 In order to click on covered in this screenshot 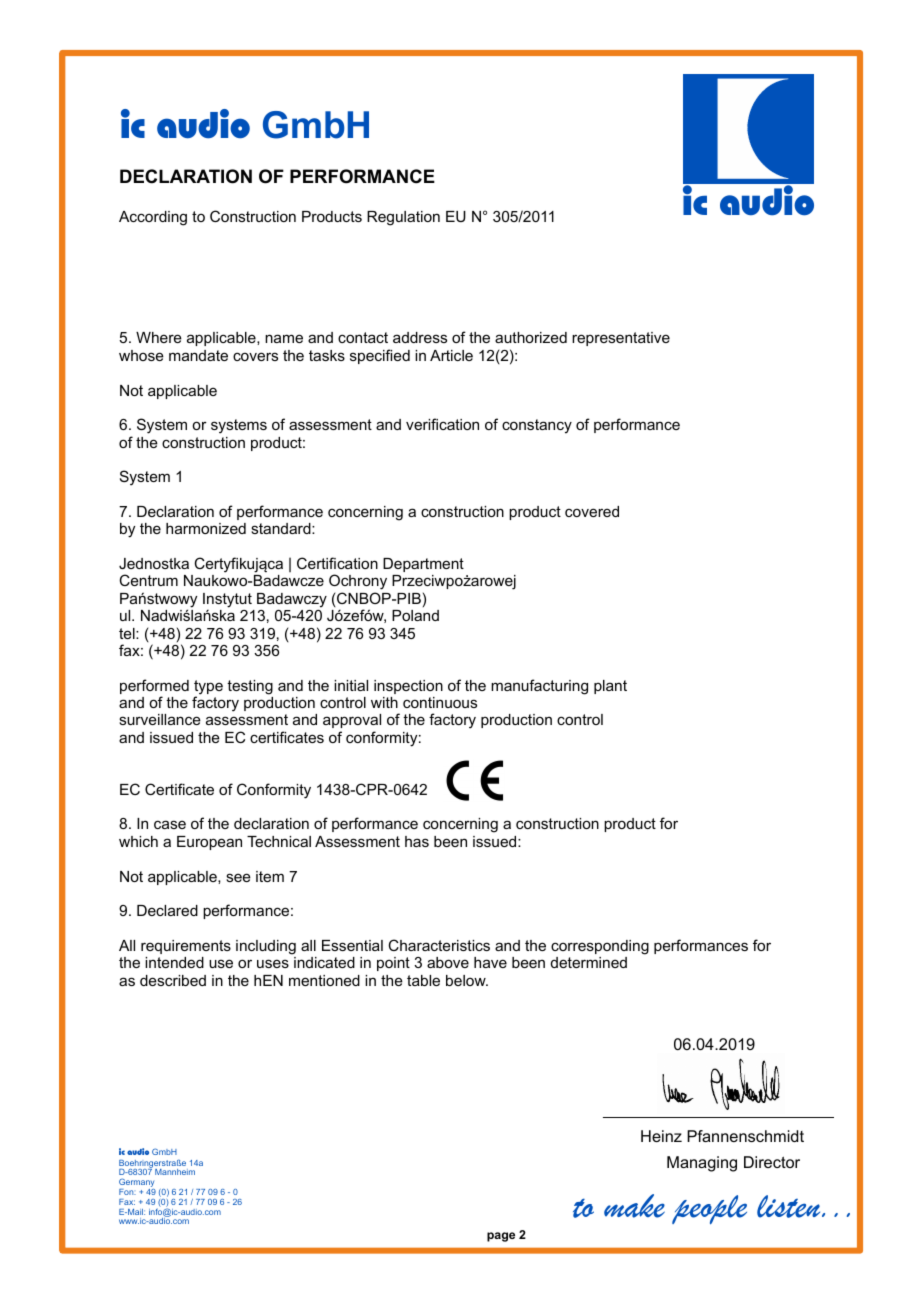, I will do `click(592, 511)`.
